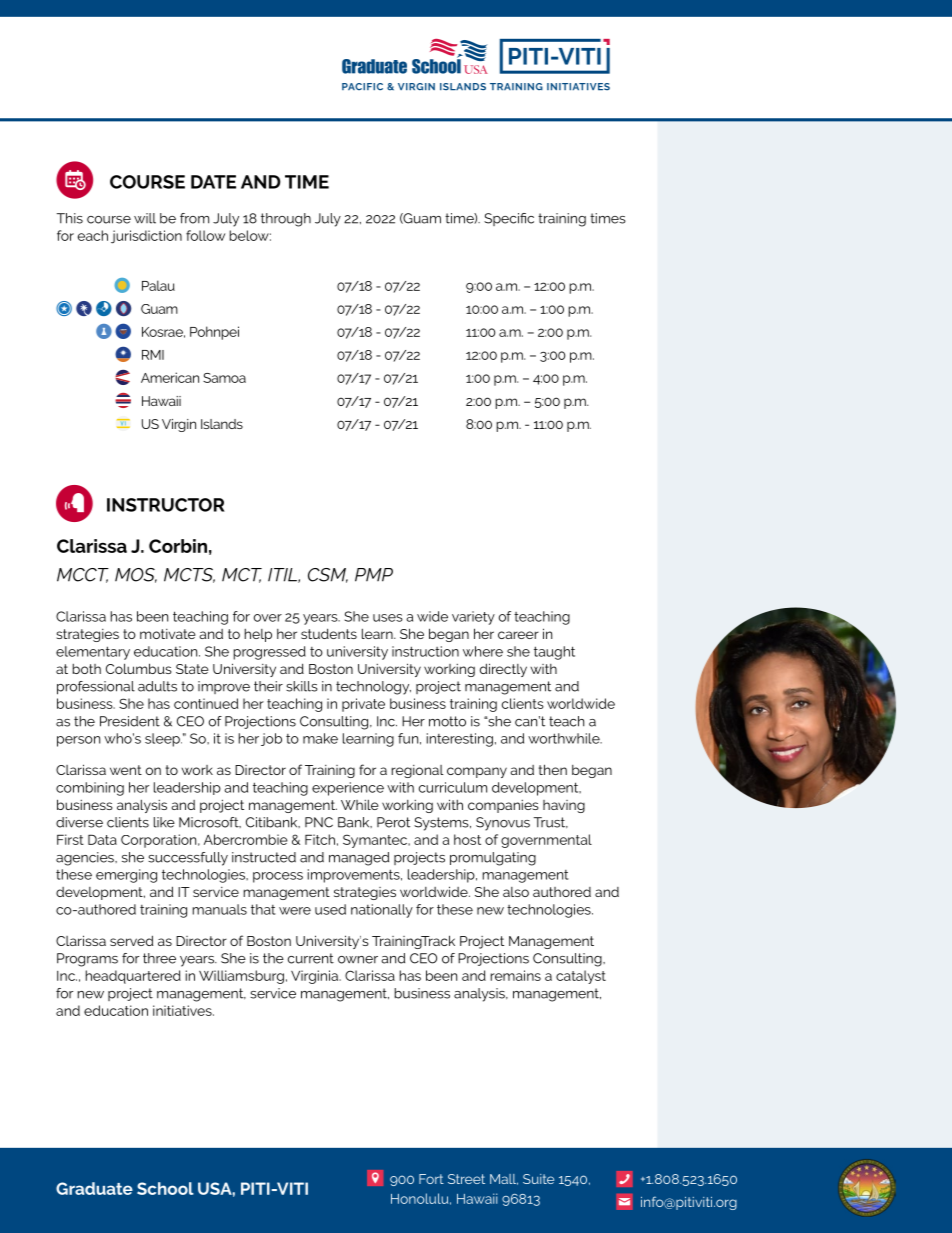 This screenshot has height=1233, width=952. Describe the element at coordinates (224, 378) in the screenshot. I see `Samoa` at that location.
